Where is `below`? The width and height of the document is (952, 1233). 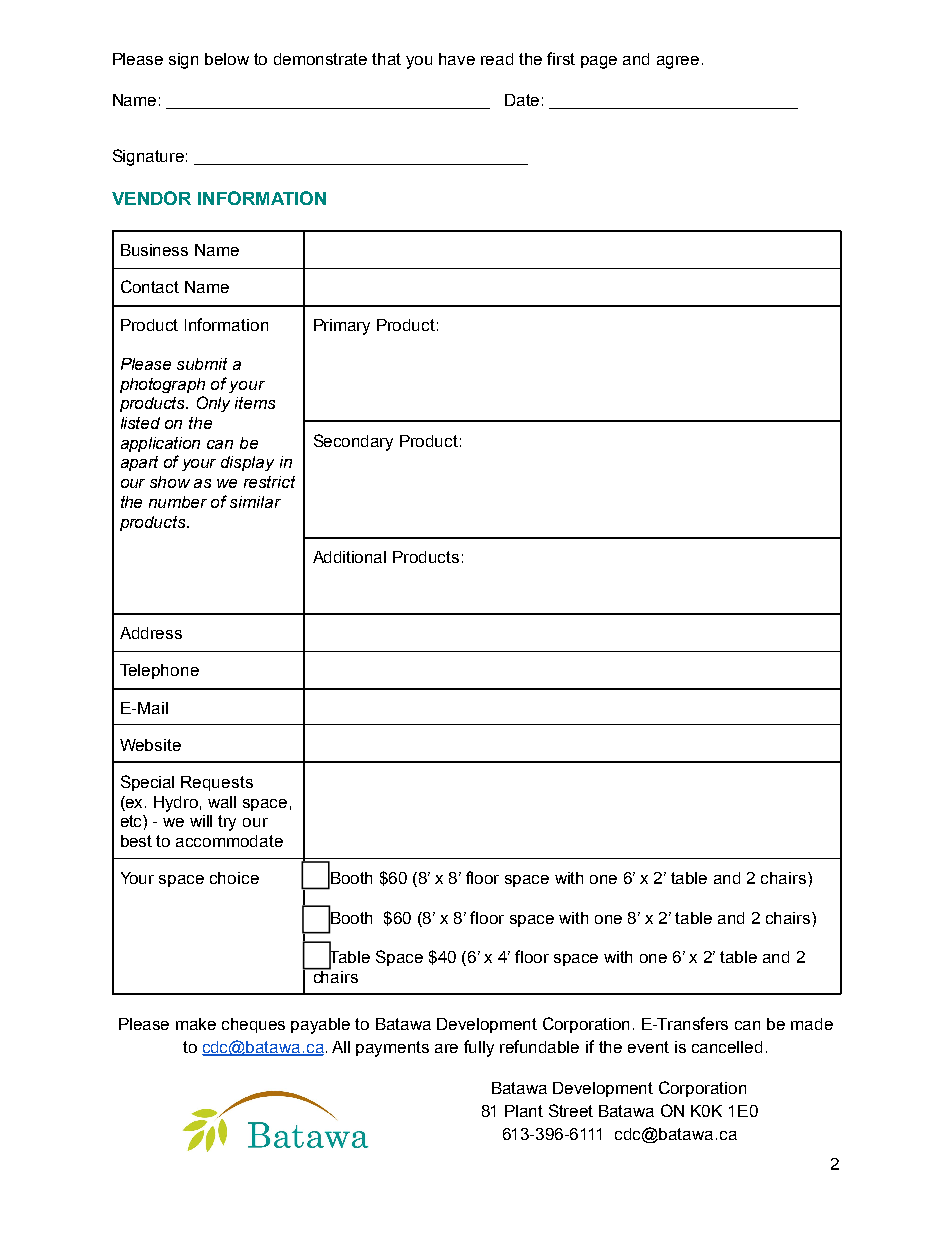 below is located at coordinates (227, 59).
